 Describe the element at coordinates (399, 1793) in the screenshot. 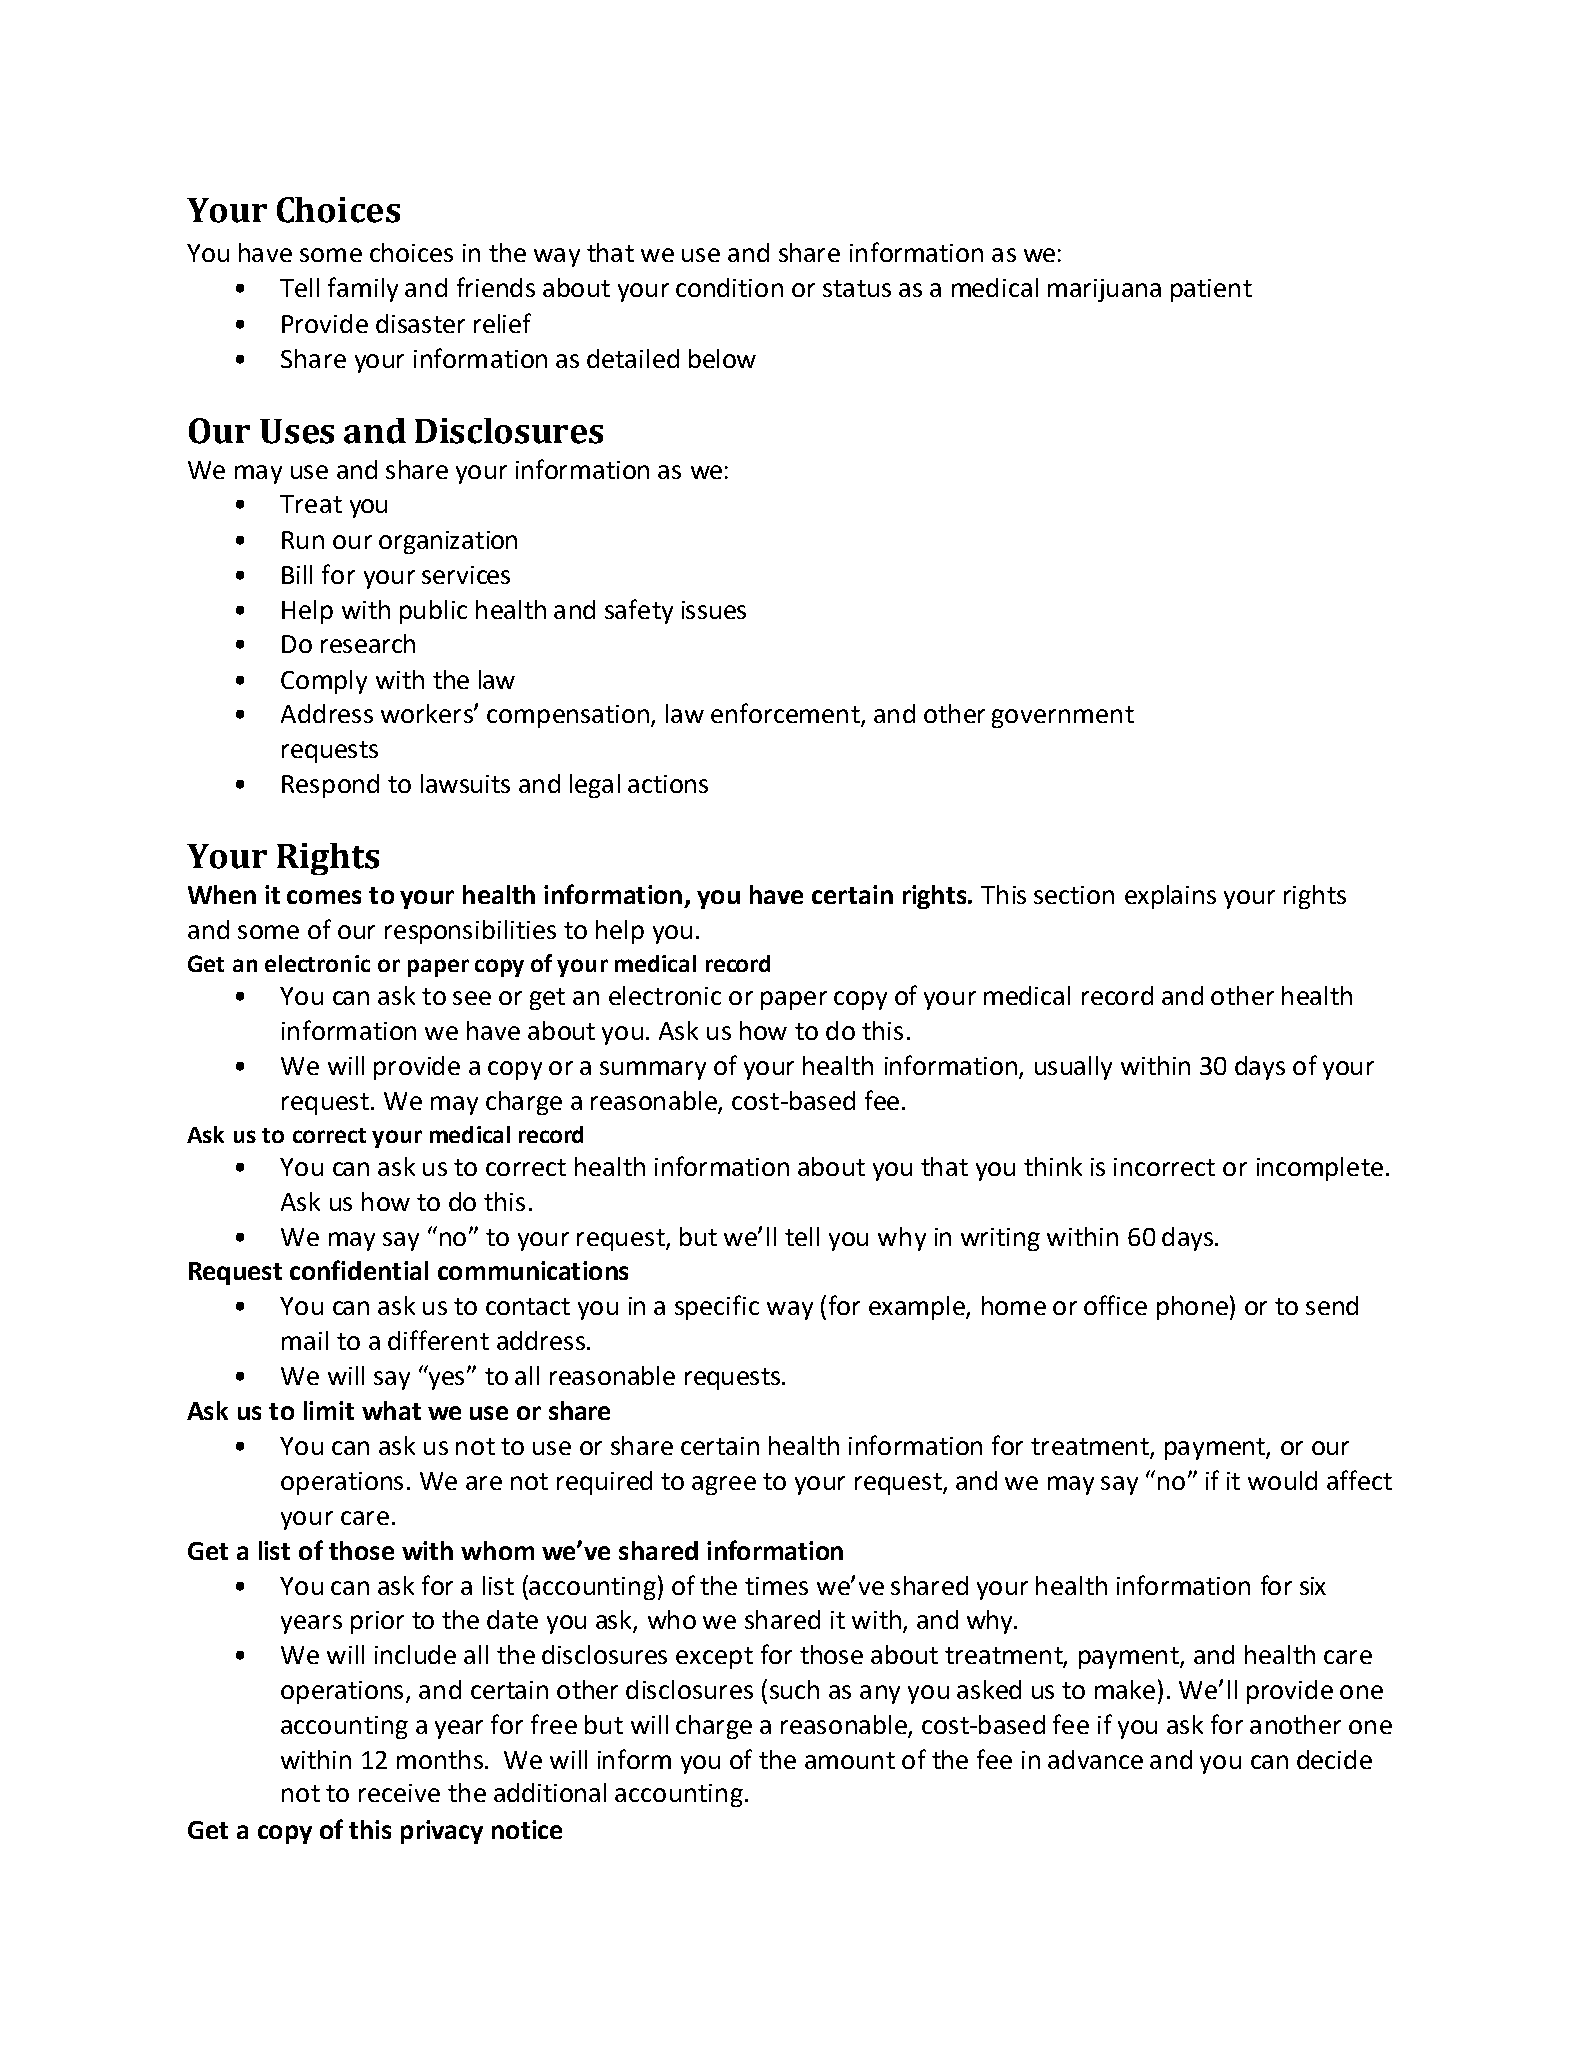

I see `receive` at that location.
